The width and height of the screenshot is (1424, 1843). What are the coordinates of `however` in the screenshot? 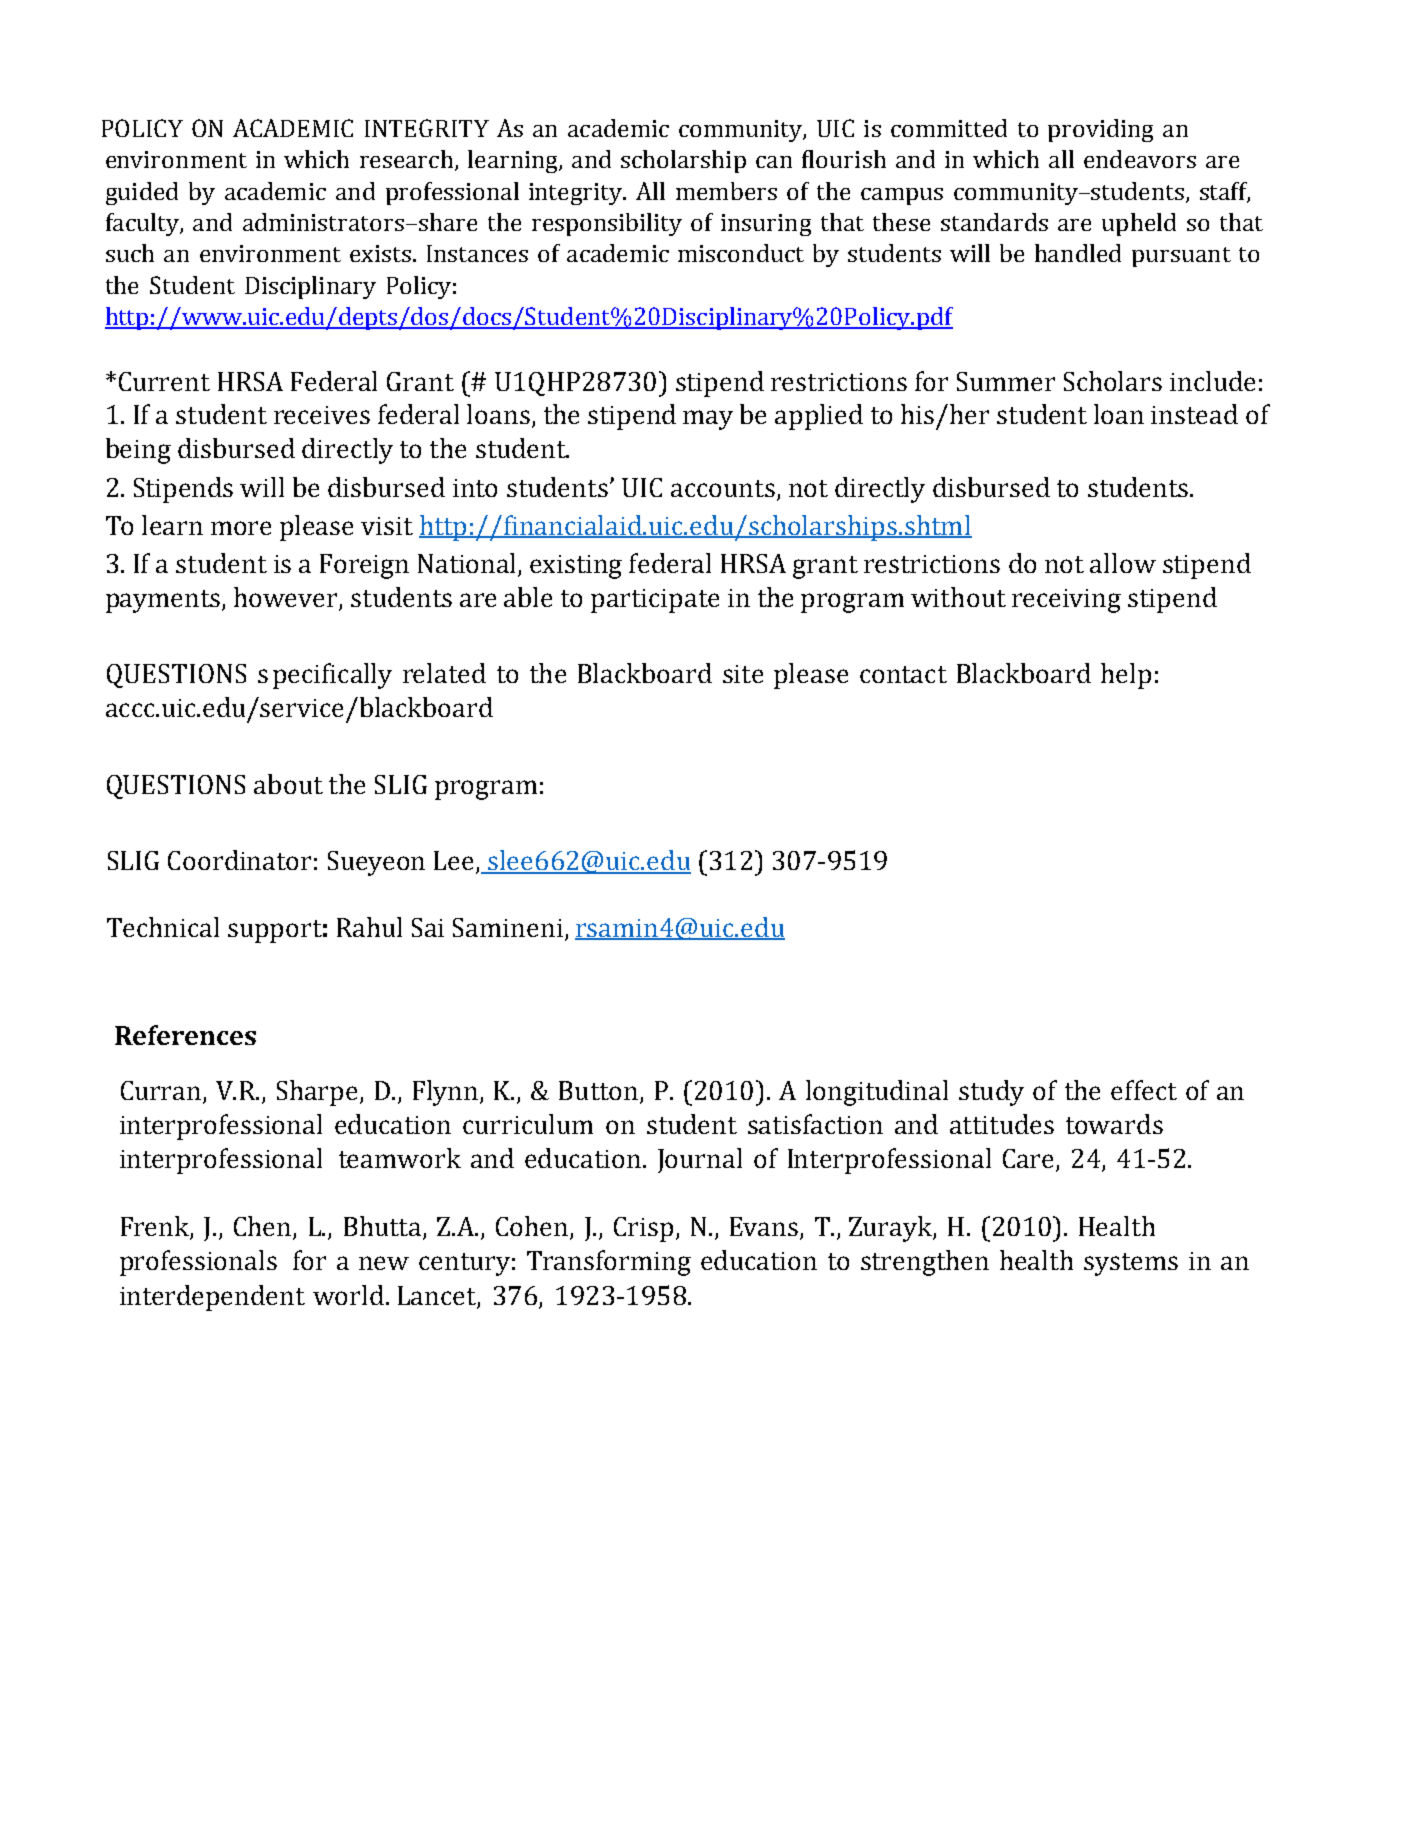 It's located at (287, 598).
